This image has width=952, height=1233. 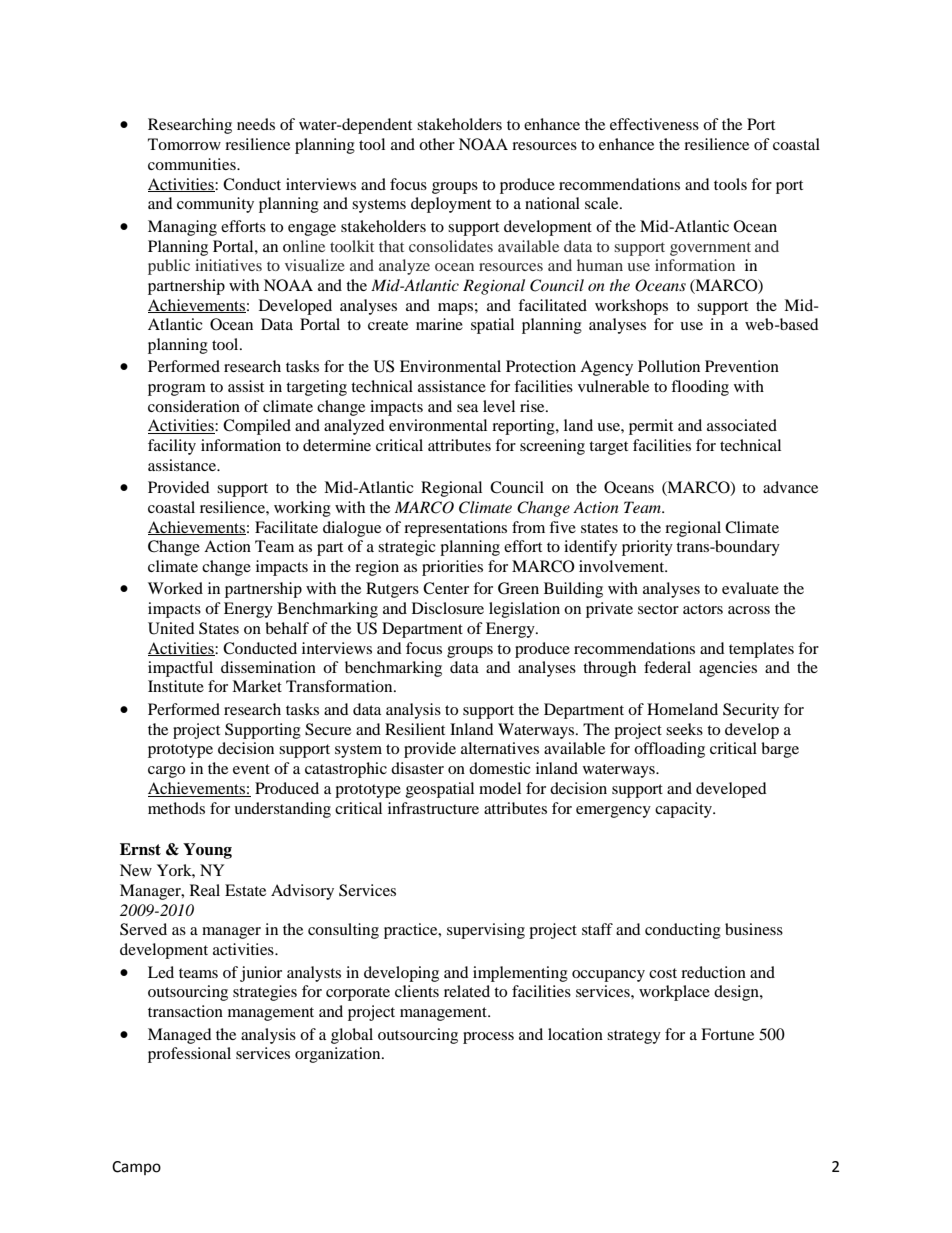 What do you see at coordinates (136, 1168) in the image?
I see `Campo` at bounding box center [136, 1168].
